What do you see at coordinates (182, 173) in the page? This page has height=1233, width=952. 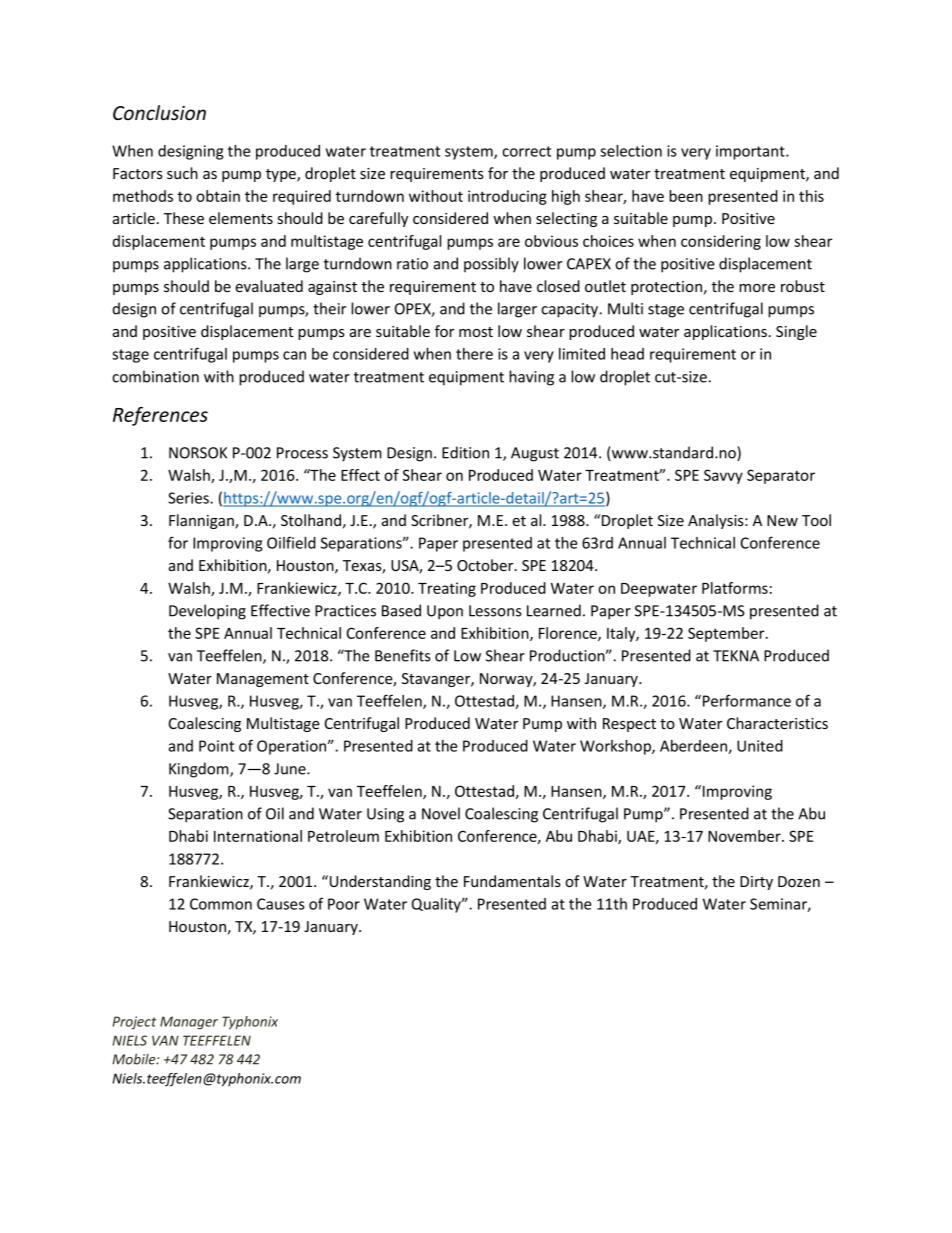 I see `such` at bounding box center [182, 173].
